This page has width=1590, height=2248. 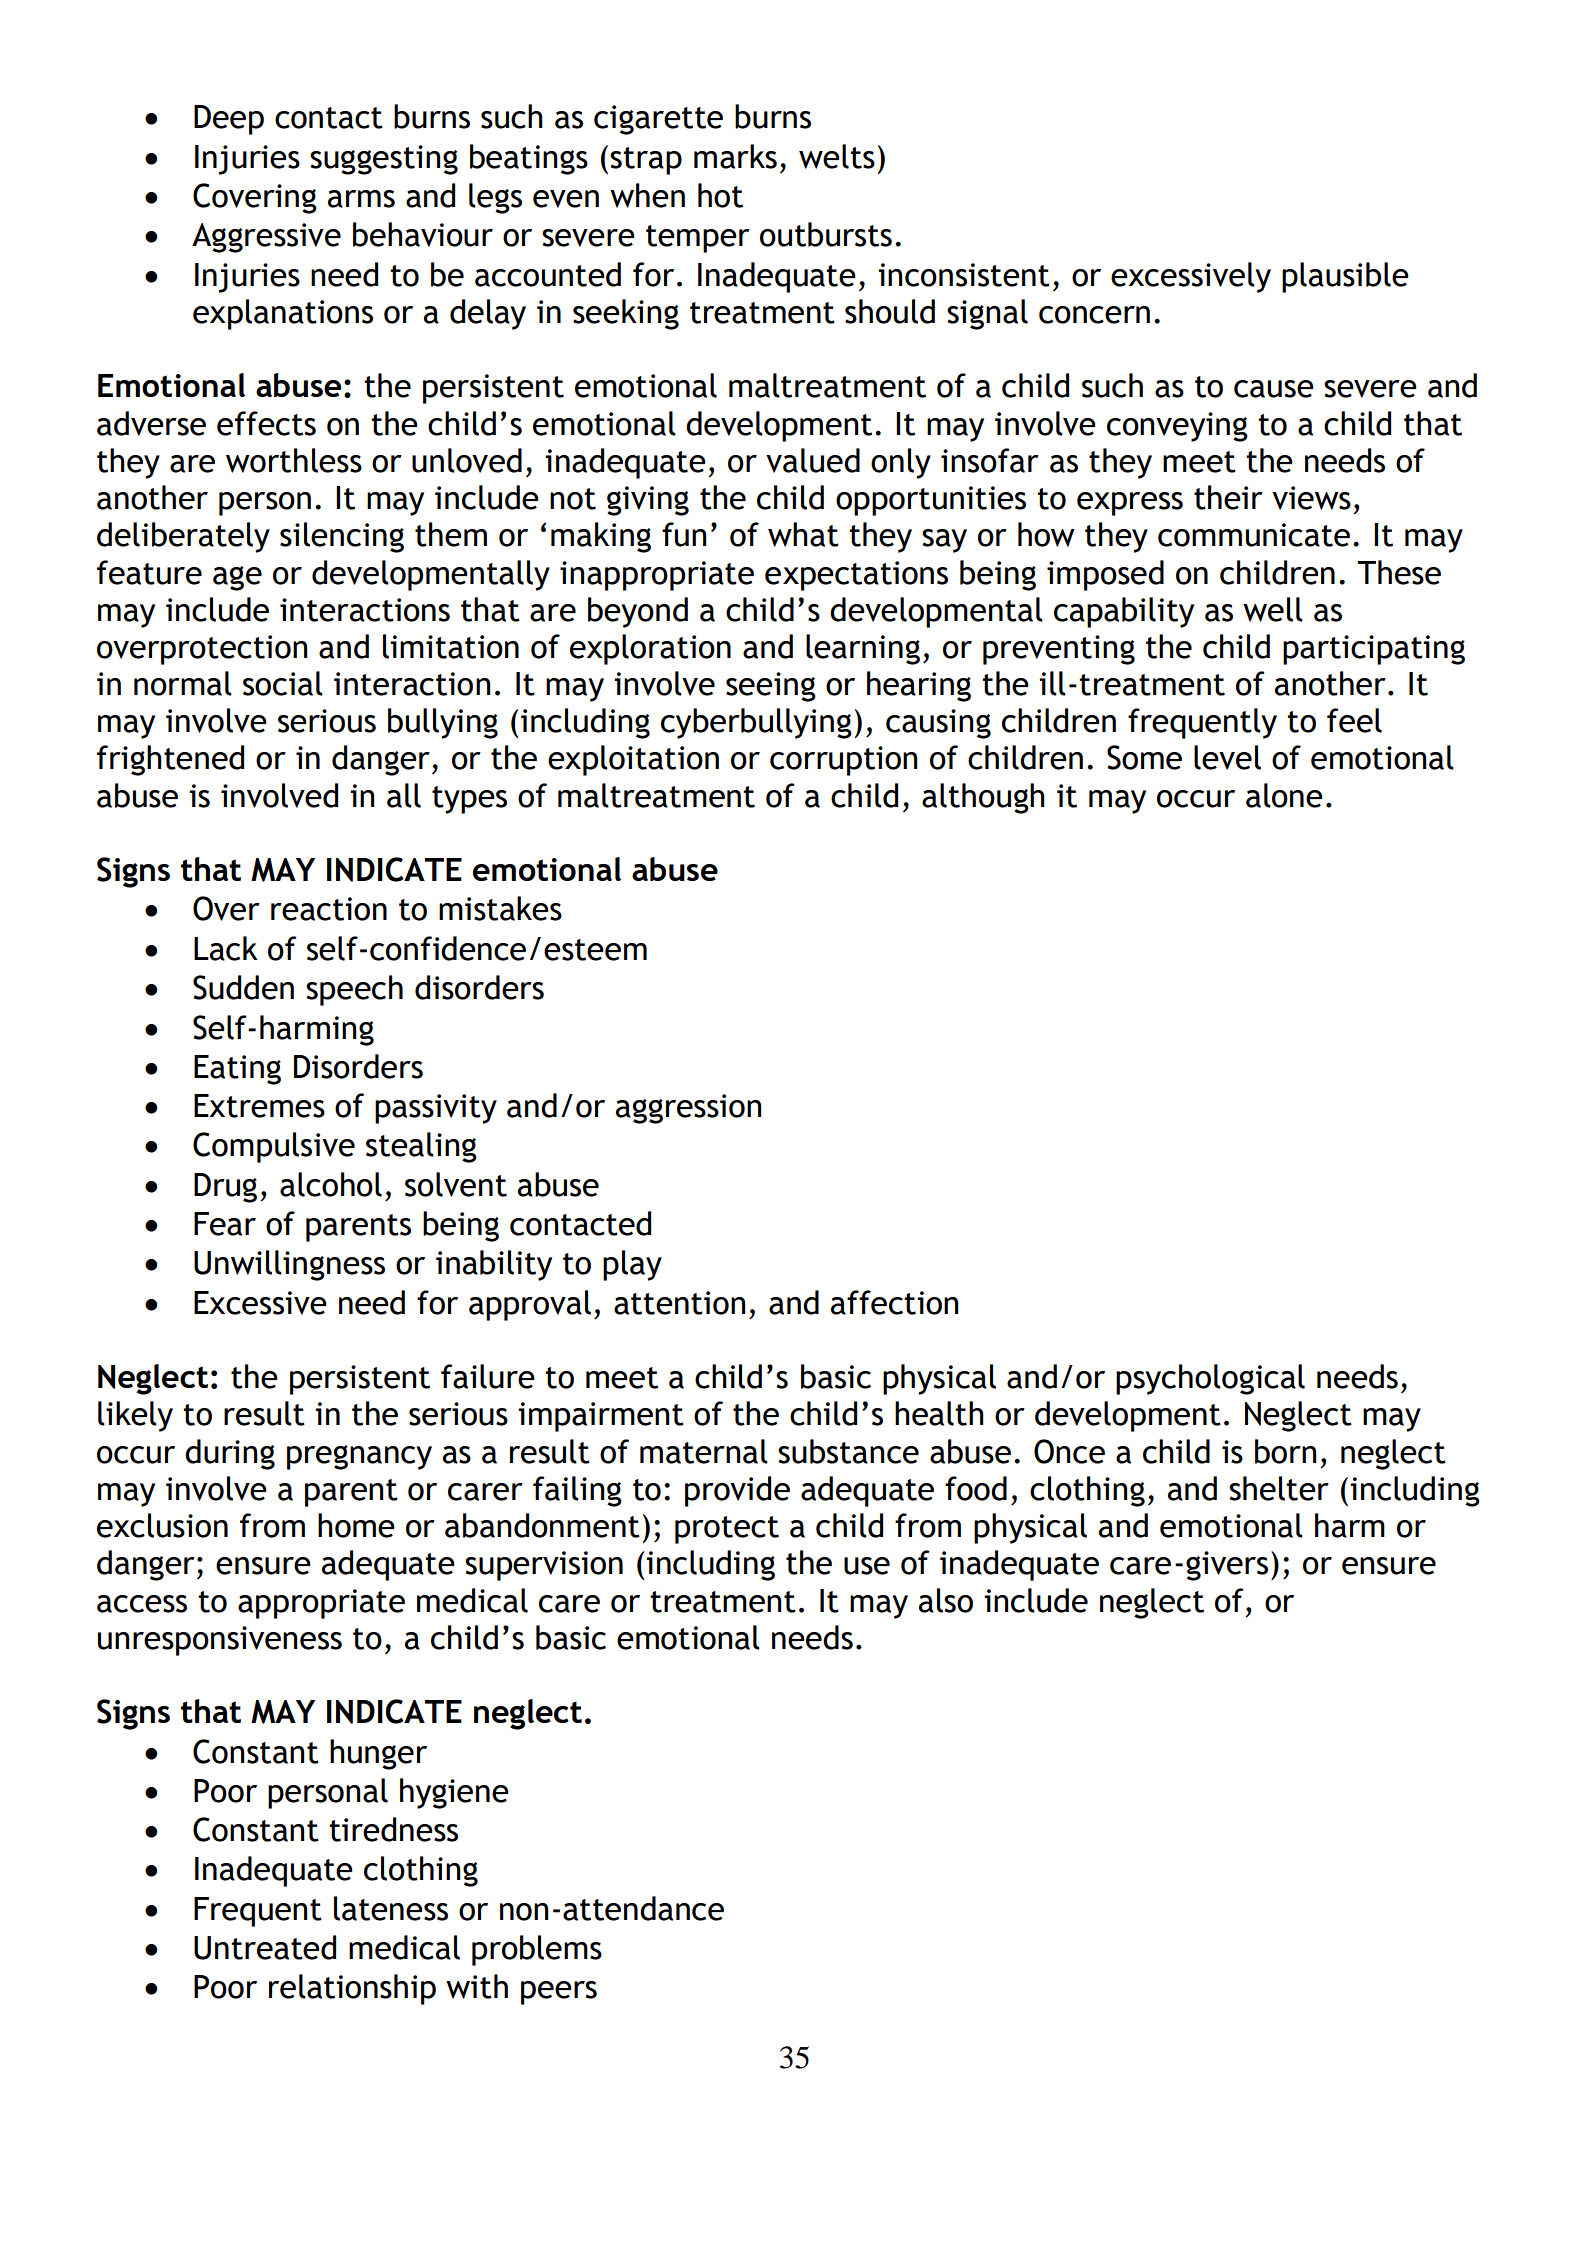 What do you see at coordinates (265, 1947) in the page?
I see `Untreated` at bounding box center [265, 1947].
